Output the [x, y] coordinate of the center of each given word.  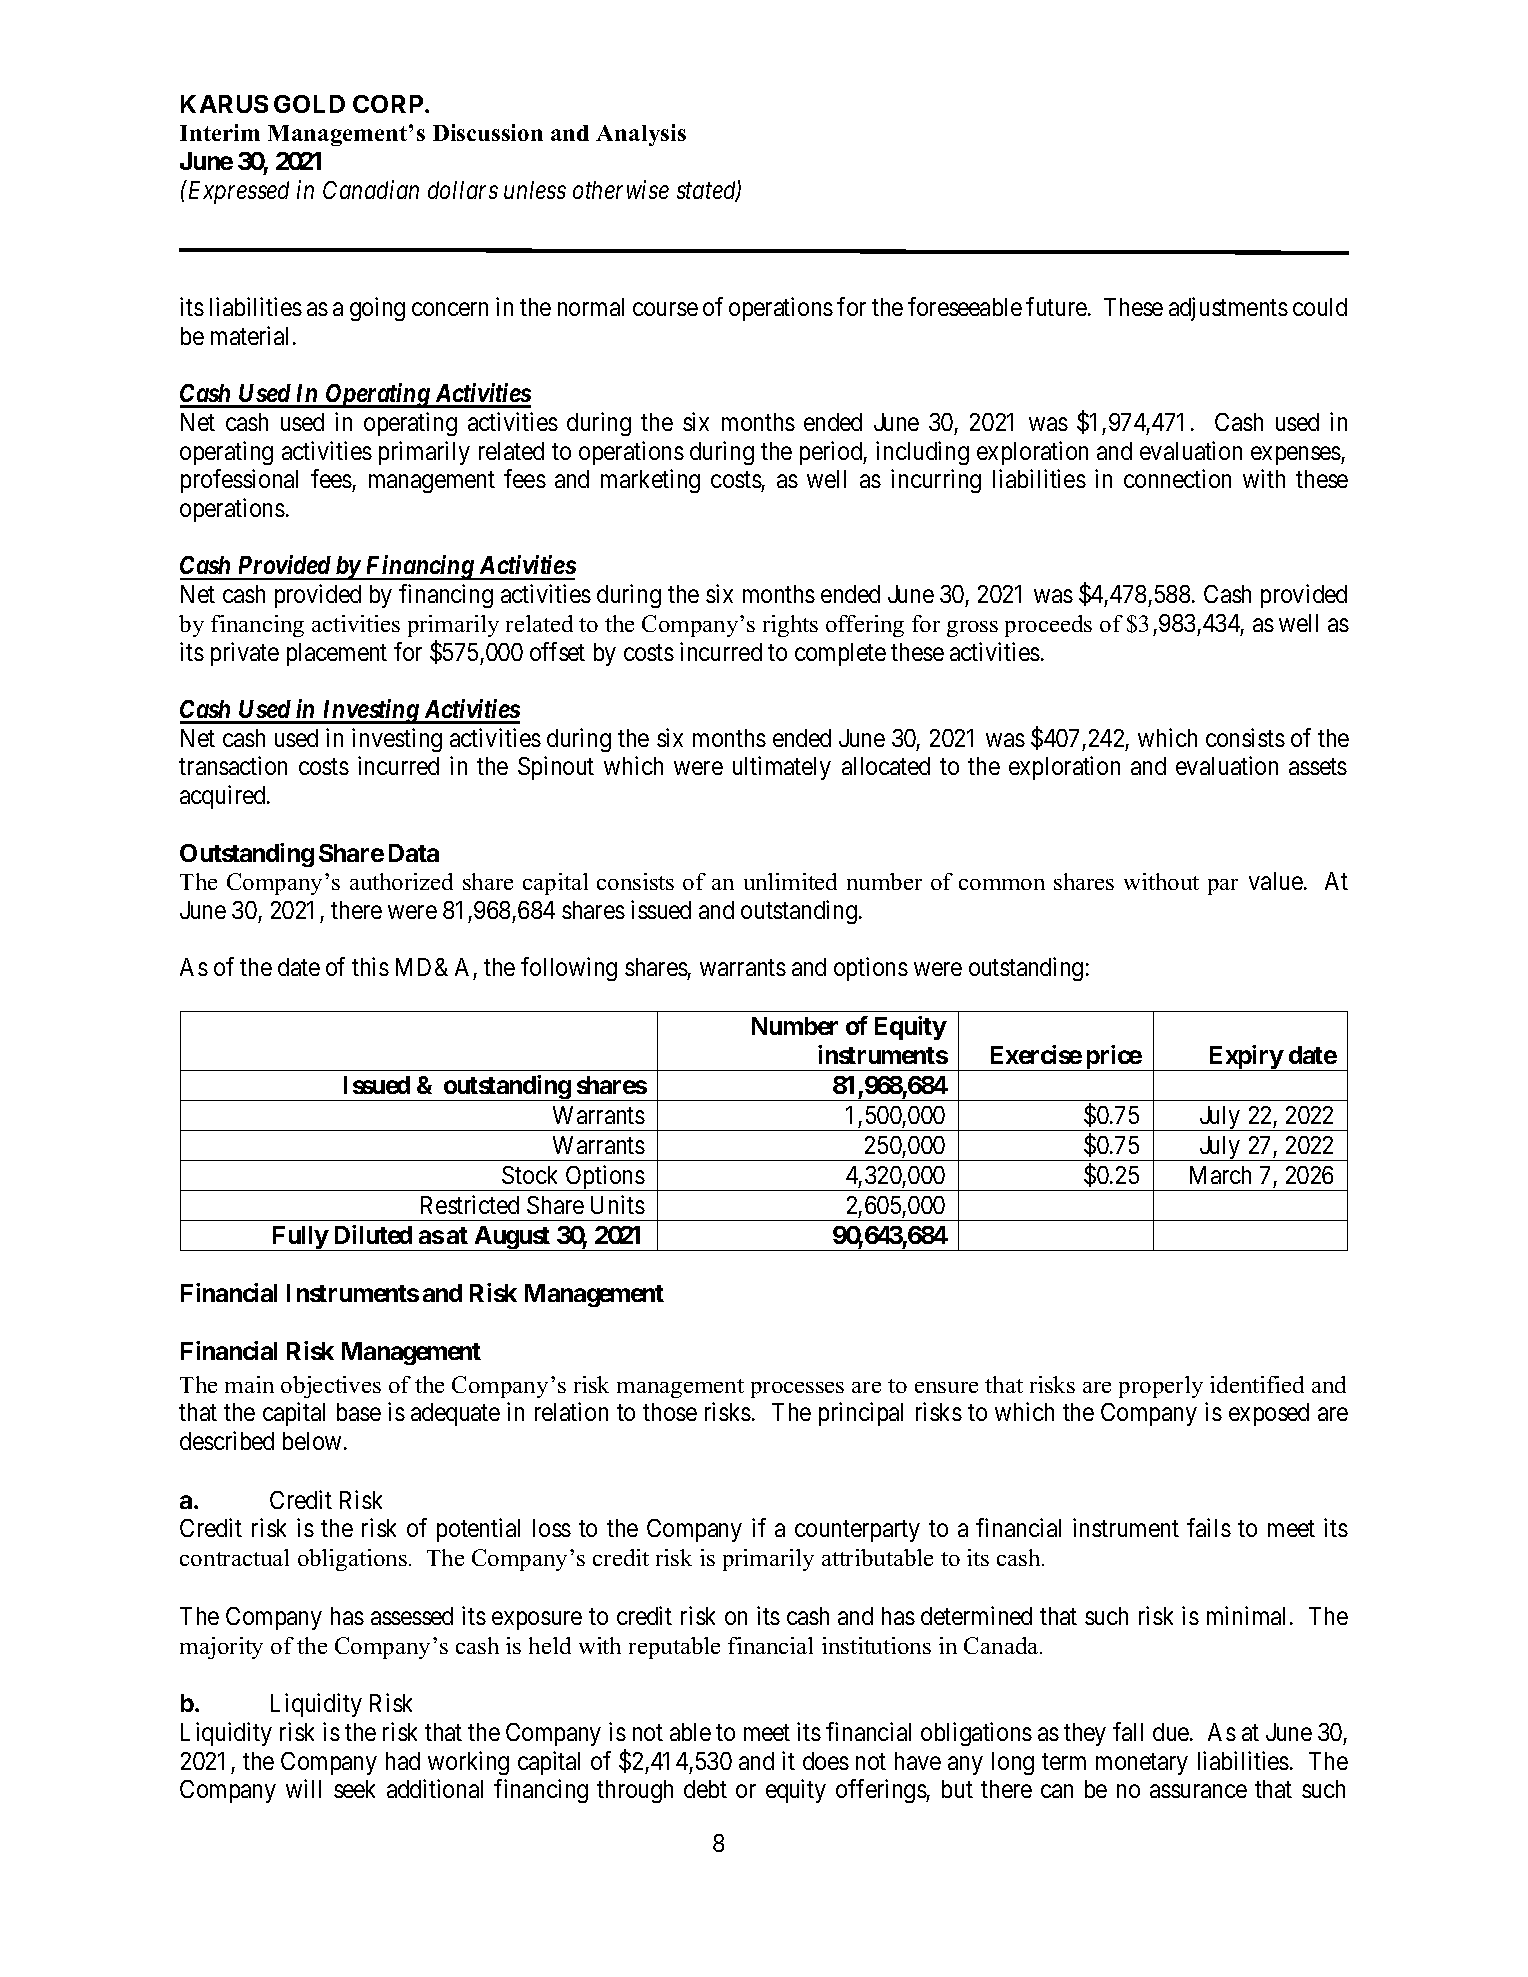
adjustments [1228, 309]
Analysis [641, 135]
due [1172, 1732]
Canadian [371, 189]
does [826, 1761]
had [403, 1761]
